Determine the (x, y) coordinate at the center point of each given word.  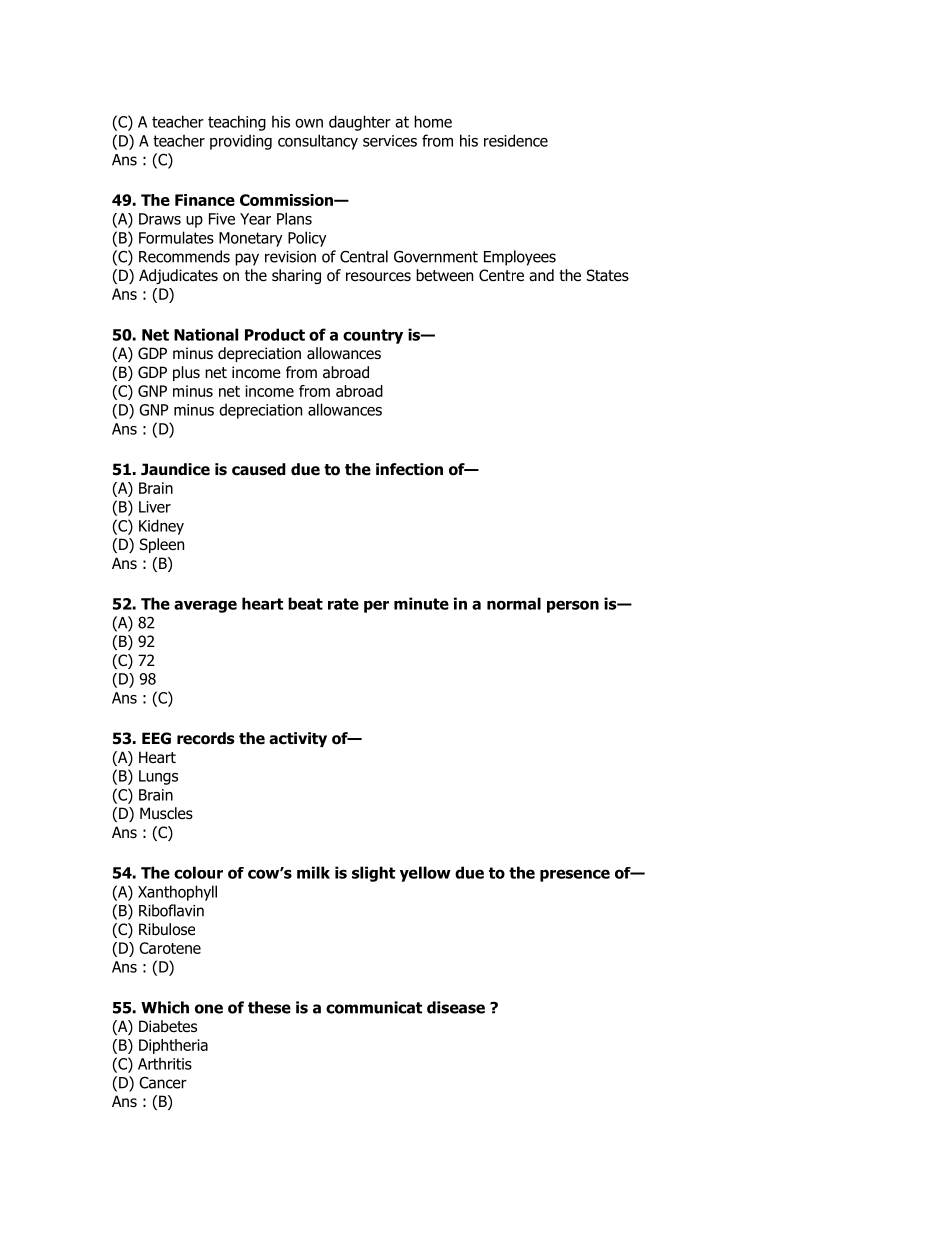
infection (409, 469)
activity (298, 739)
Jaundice (175, 469)
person (573, 606)
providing (241, 142)
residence (516, 140)
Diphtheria (173, 1046)
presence (575, 875)
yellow (425, 874)
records (206, 738)
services (390, 141)
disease (456, 1007)
